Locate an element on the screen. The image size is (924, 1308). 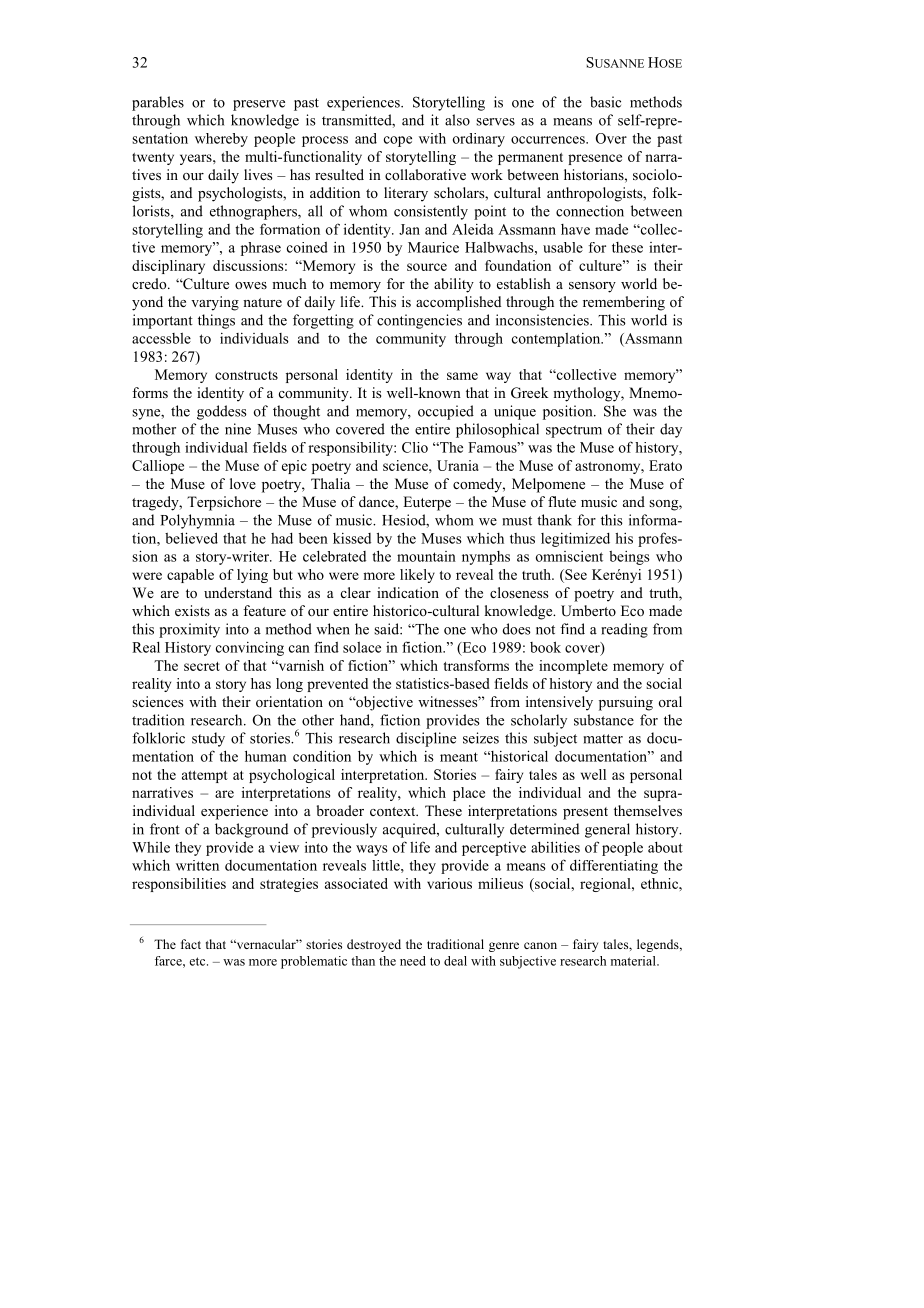
cope is located at coordinates (398, 141).
